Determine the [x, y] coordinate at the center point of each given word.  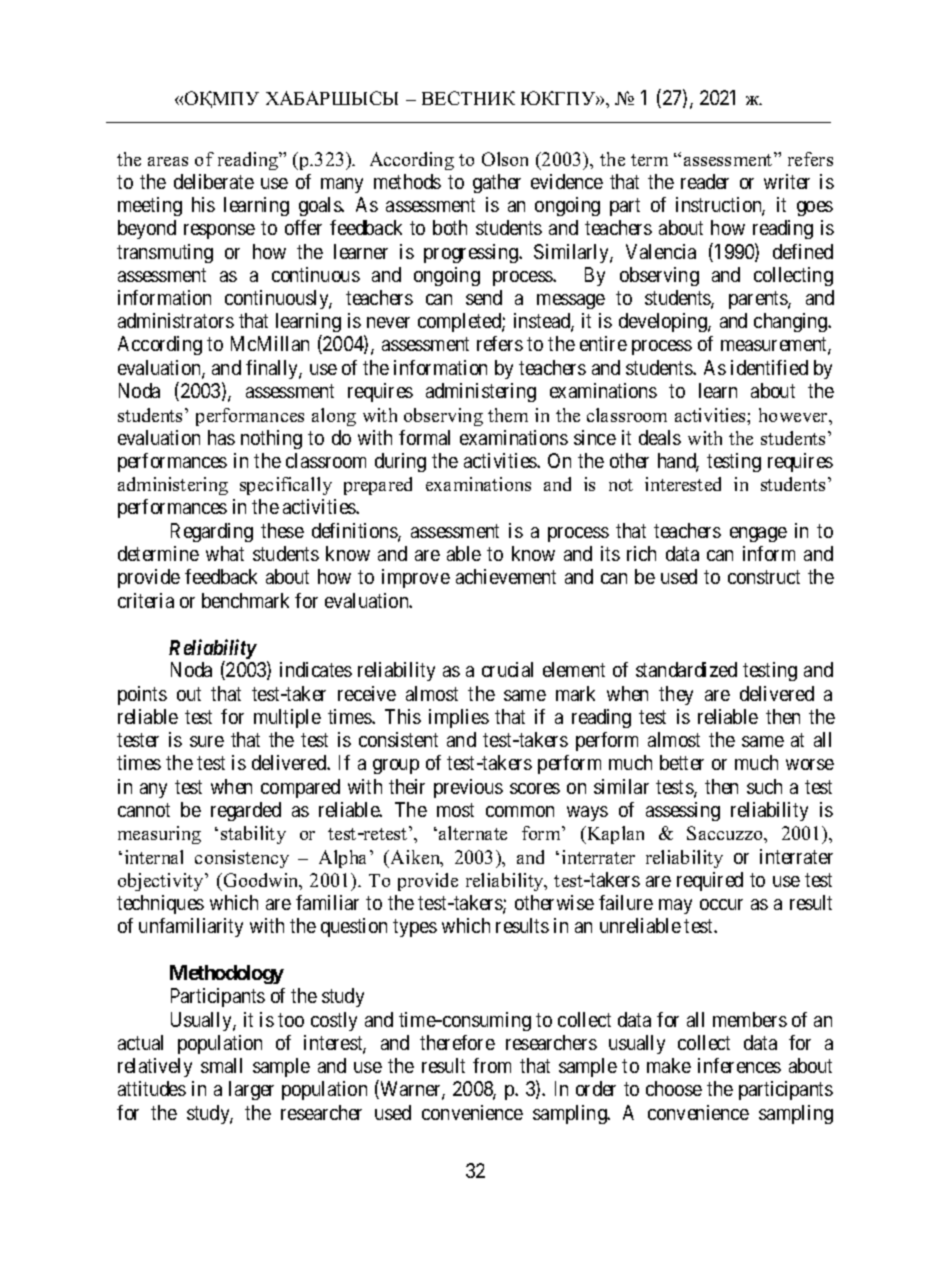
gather [497, 183]
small [221, 1065]
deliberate [214, 181]
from [492, 1065]
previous [468, 788]
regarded [246, 811]
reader [705, 181]
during [400, 462]
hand [678, 462]
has [221, 437]
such [764, 786]
